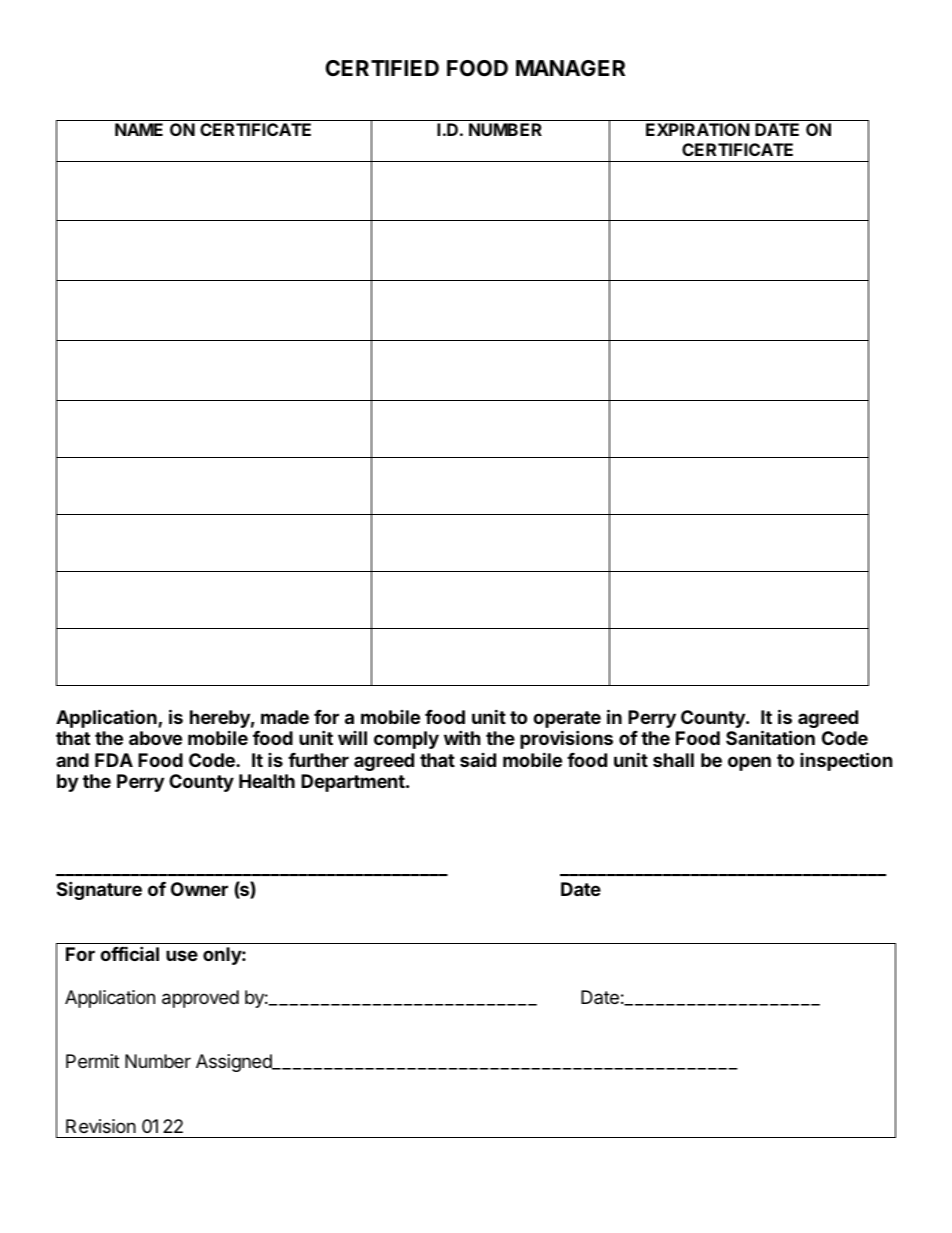 Image resolution: width=952 pixels, height=1233 pixels. What do you see at coordinates (354, 783) in the screenshot?
I see `Department` at bounding box center [354, 783].
